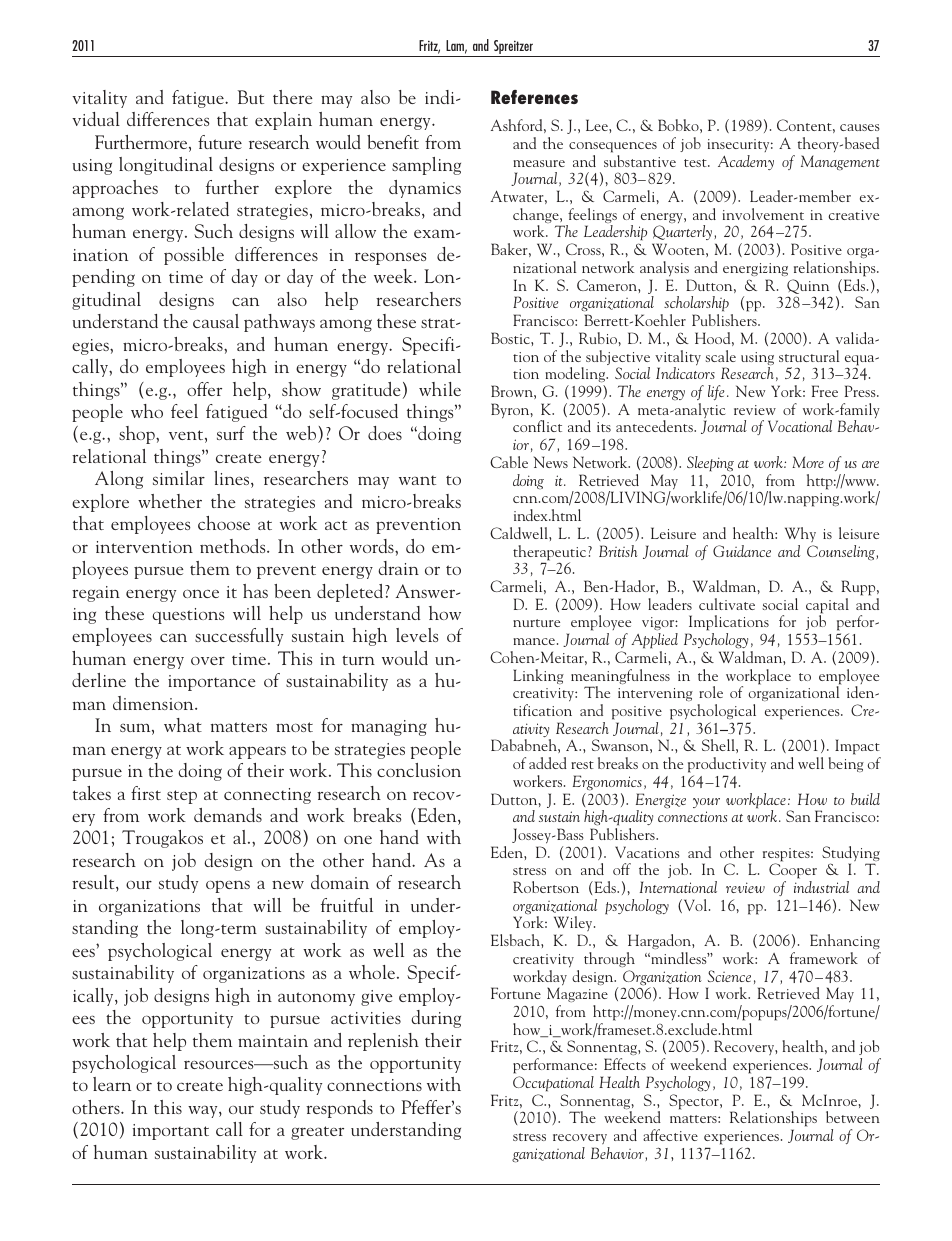 This screenshot has width=952, height=1241. Describe the element at coordinates (534, 97) in the screenshot. I see `References` at that location.
